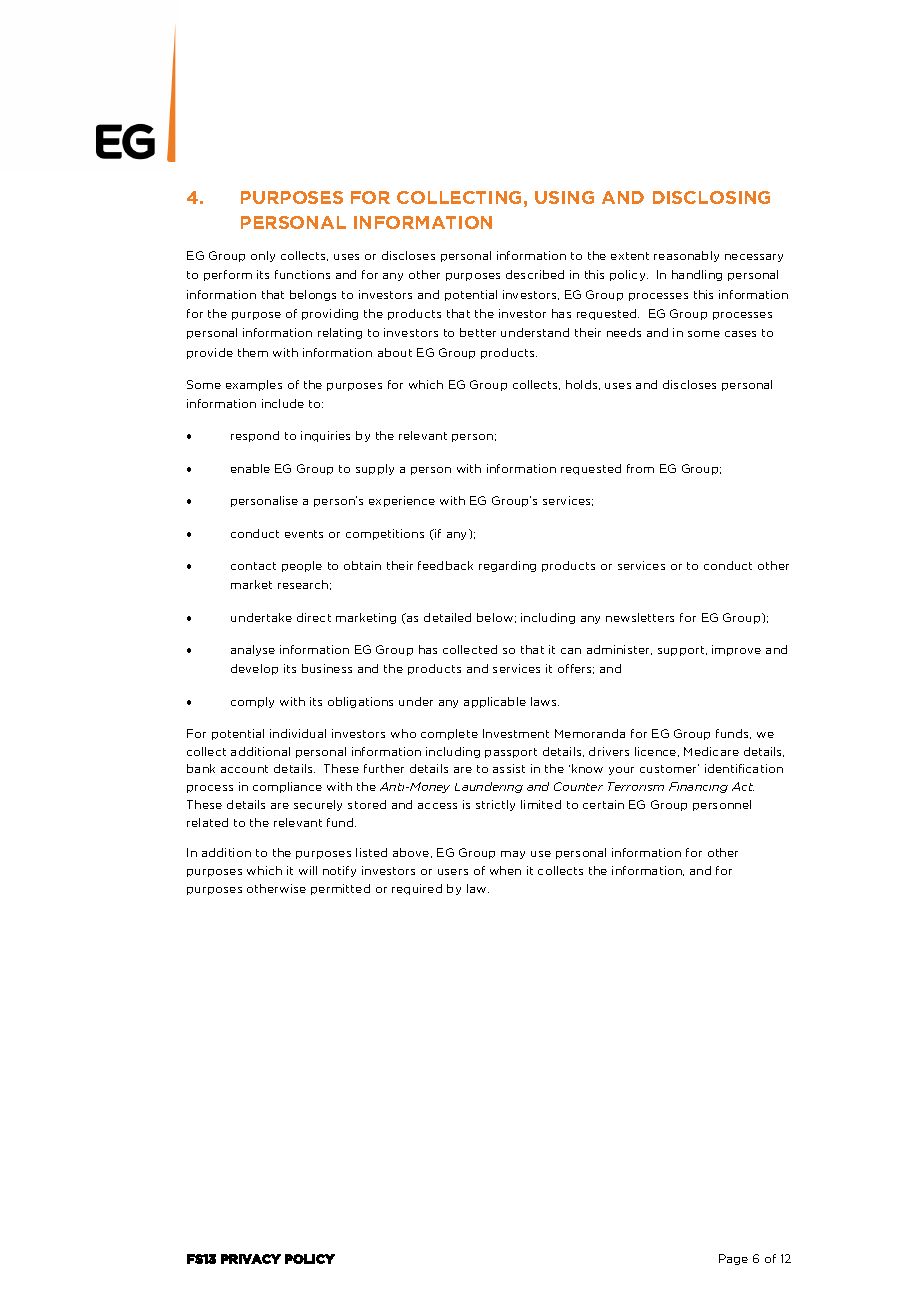 The height and width of the screenshot is (1308, 924). What do you see at coordinates (686, 256) in the screenshot?
I see `reasonably` at bounding box center [686, 256].
